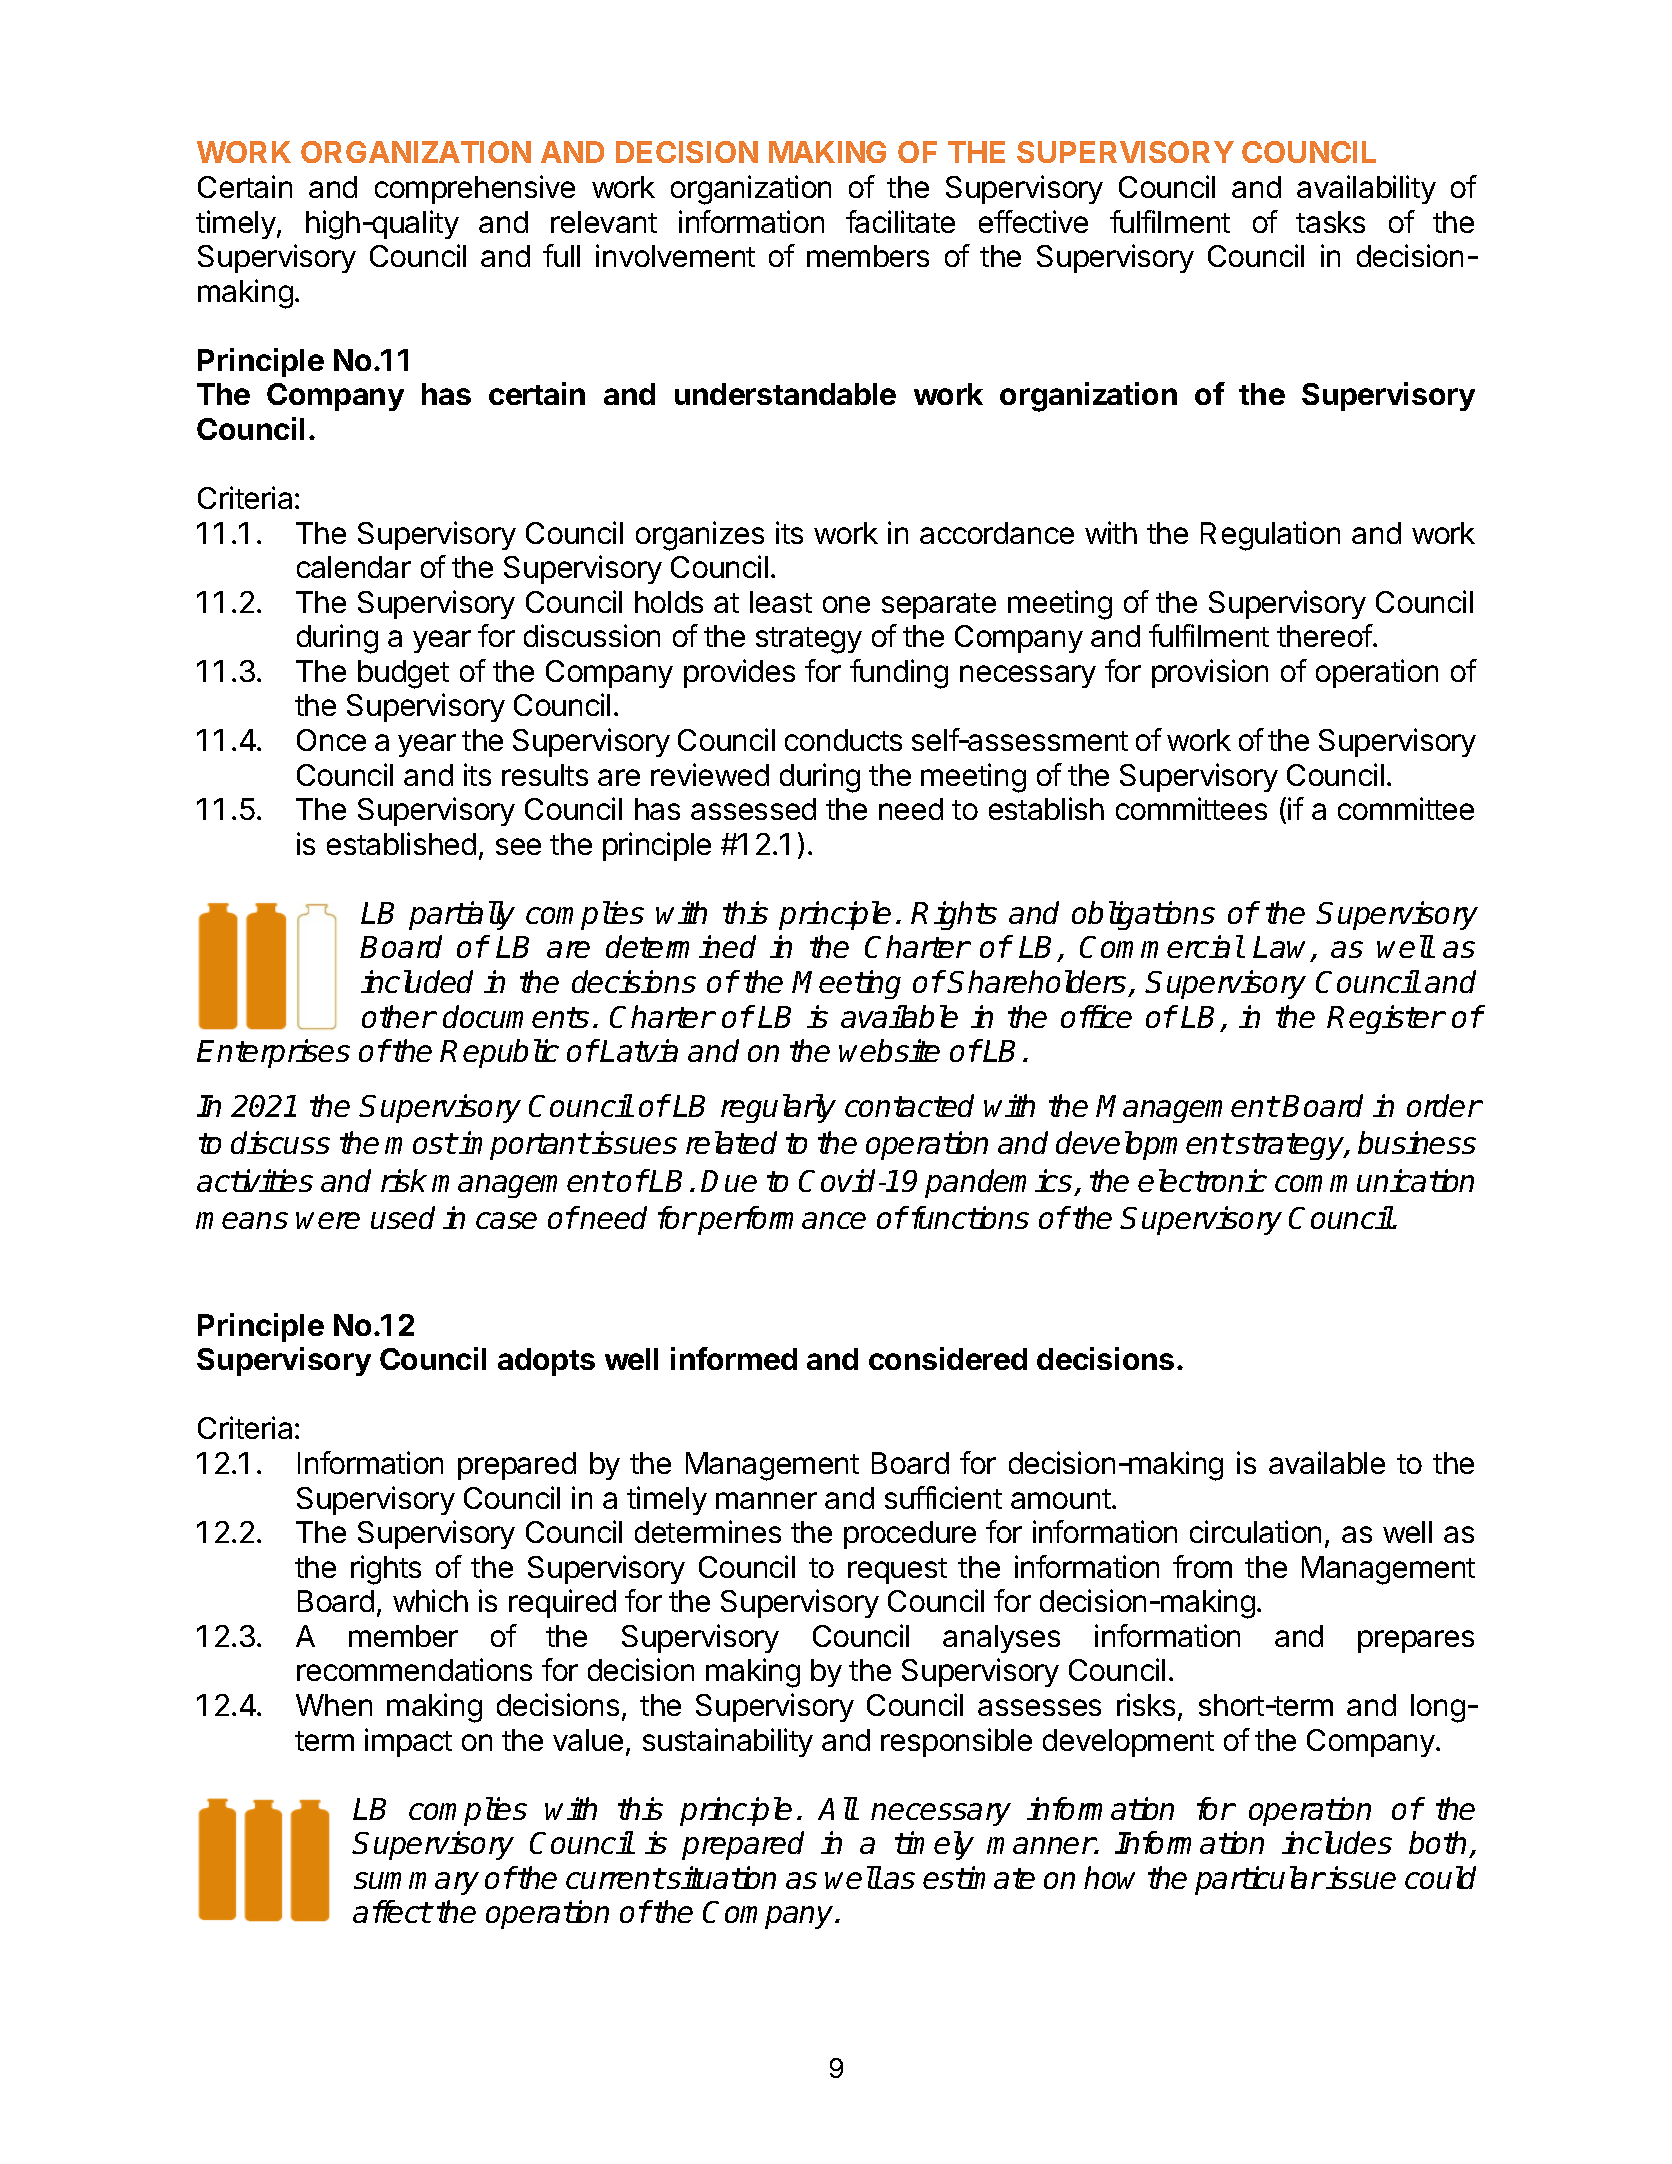 The image size is (1672, 2164). I want to click on tasks, so click(1330, 222).
